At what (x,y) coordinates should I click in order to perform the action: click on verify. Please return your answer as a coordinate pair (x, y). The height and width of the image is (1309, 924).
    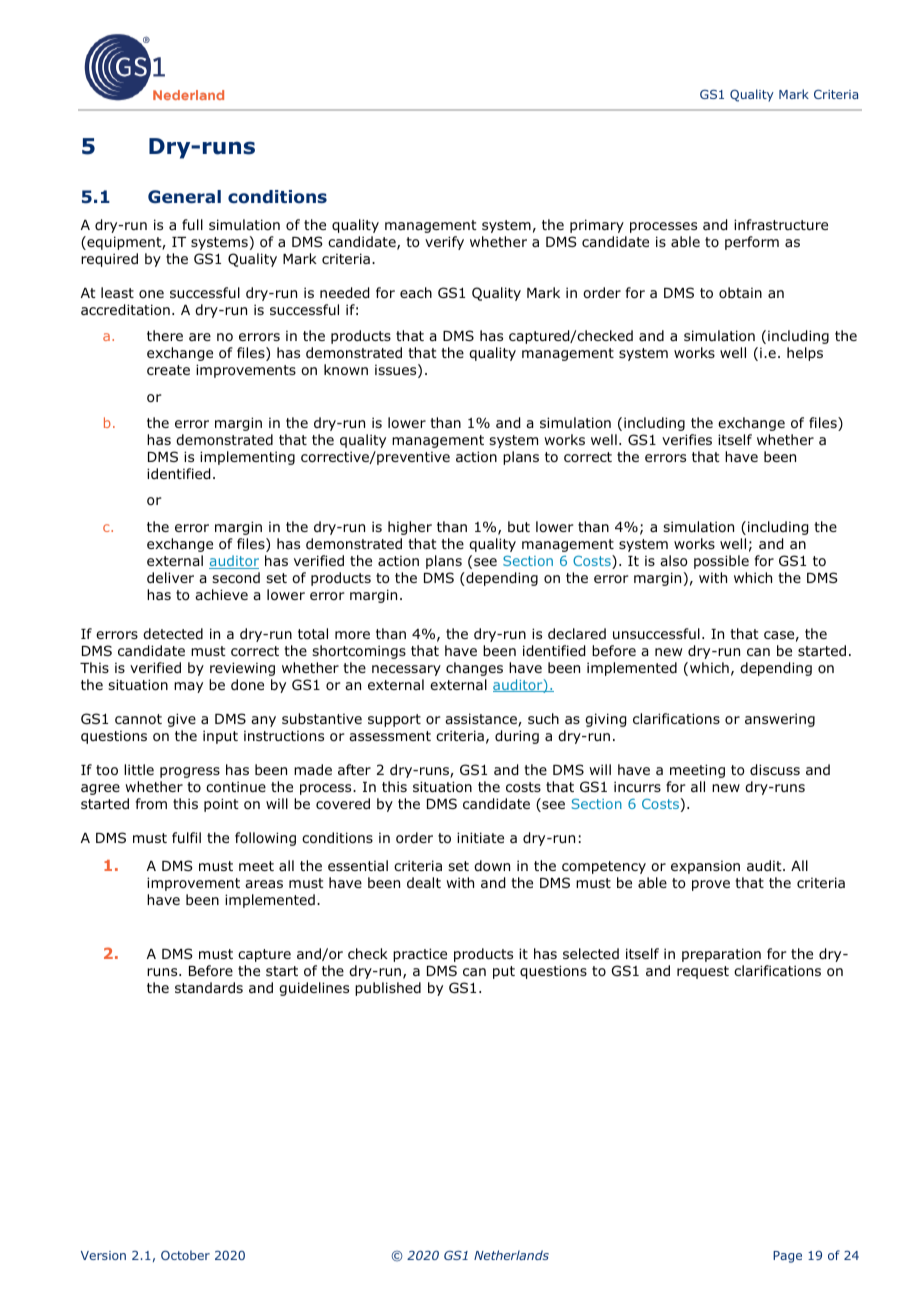
    Looking at the image, I should click on (444, 243).
